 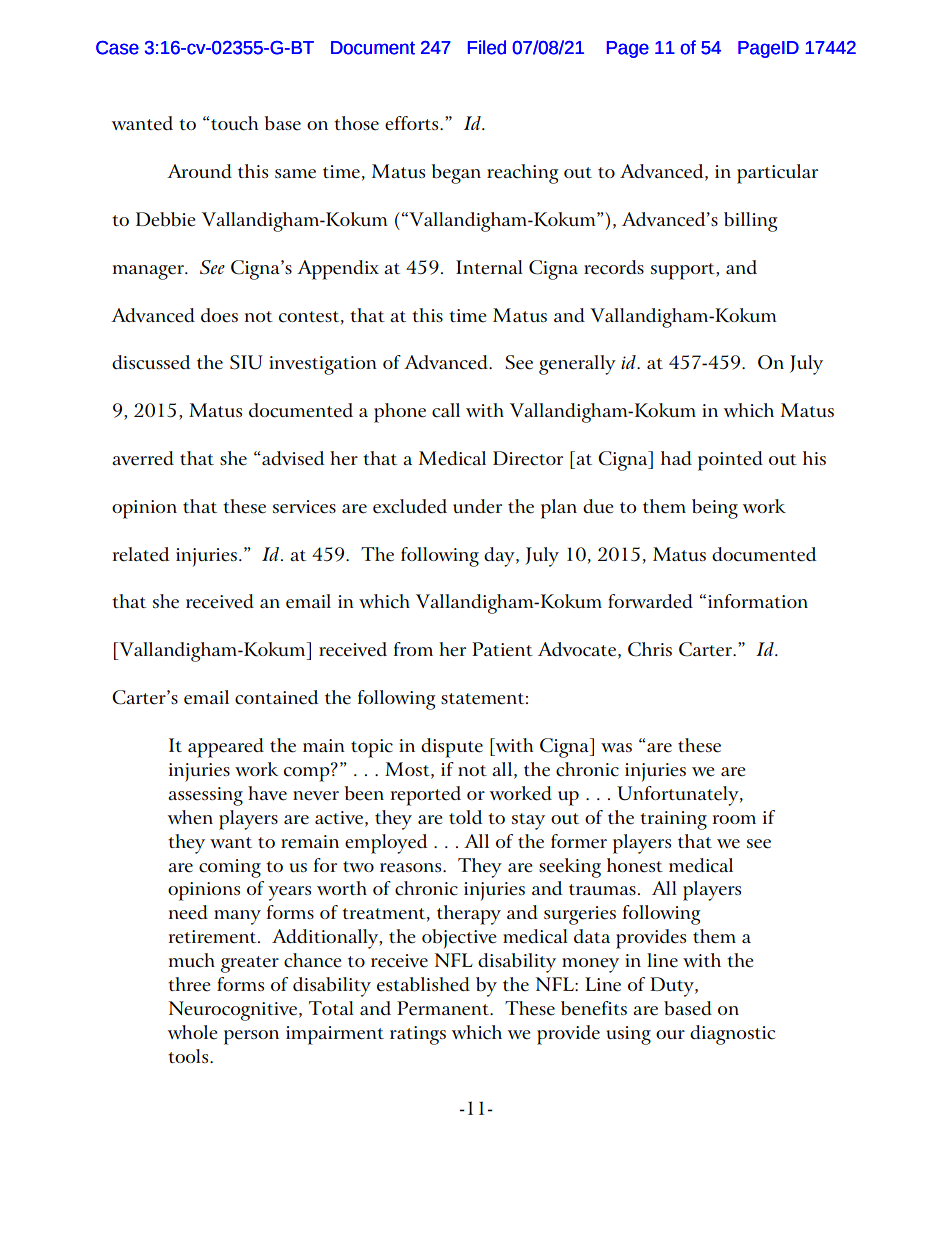 What do you see at coordinates (193, 1032) in the screenshot?
I see `whole` at bounding box center [193, 1032].
